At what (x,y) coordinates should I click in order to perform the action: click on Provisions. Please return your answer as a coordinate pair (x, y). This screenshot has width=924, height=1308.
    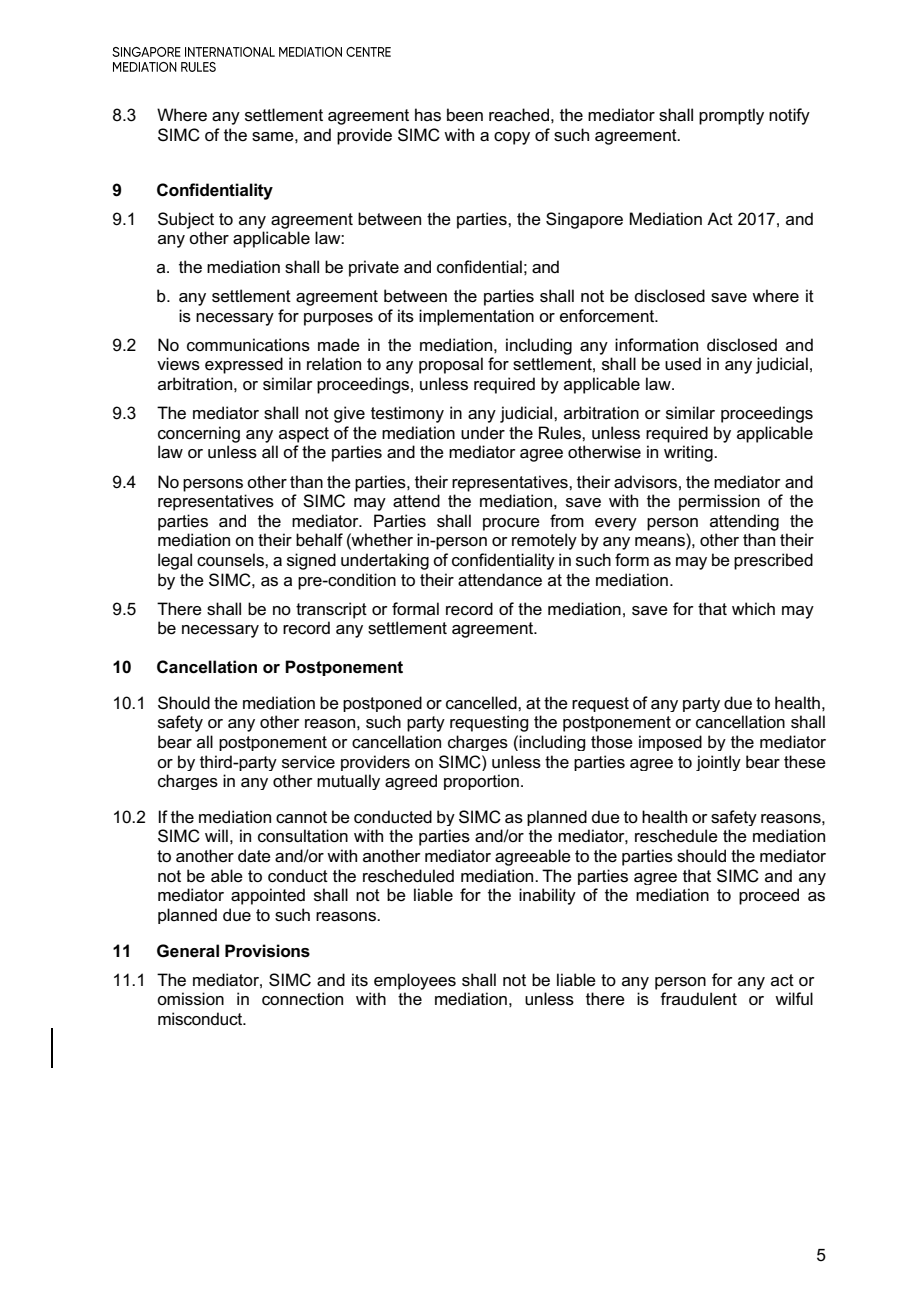
    Looking at the image, I should click on (267, 951).
